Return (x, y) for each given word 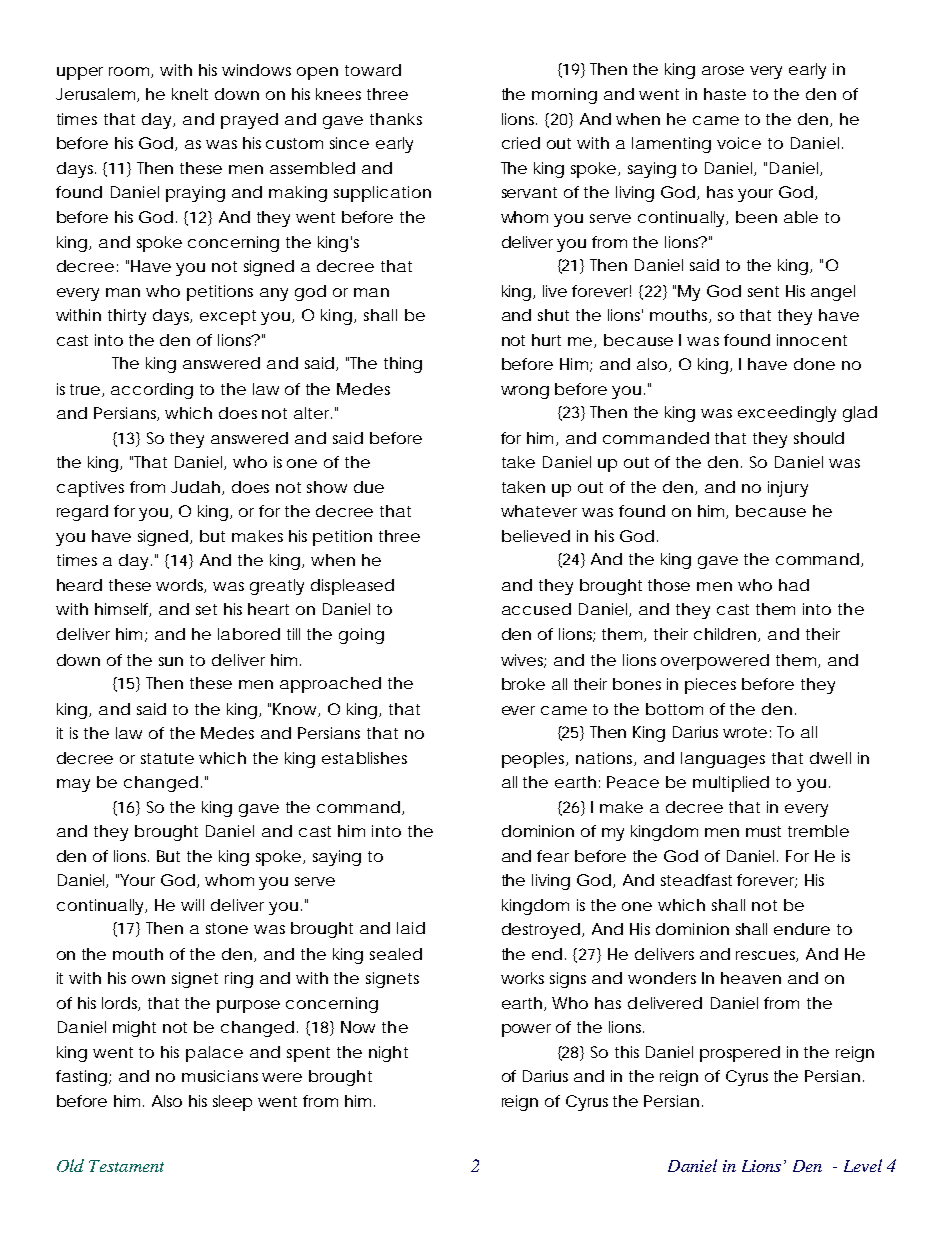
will (192, 905)
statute (167, 758)
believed (536, 536)
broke (523, 684)
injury (788, 489)
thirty (127, 317)
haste (725, 94)
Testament (126, 1166)
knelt (190, 94)
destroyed (541, 931)
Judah (197, 488)
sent (763, 291)
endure (802, 929)
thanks (396, 119)
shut (553, 315)
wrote (745, 732)
